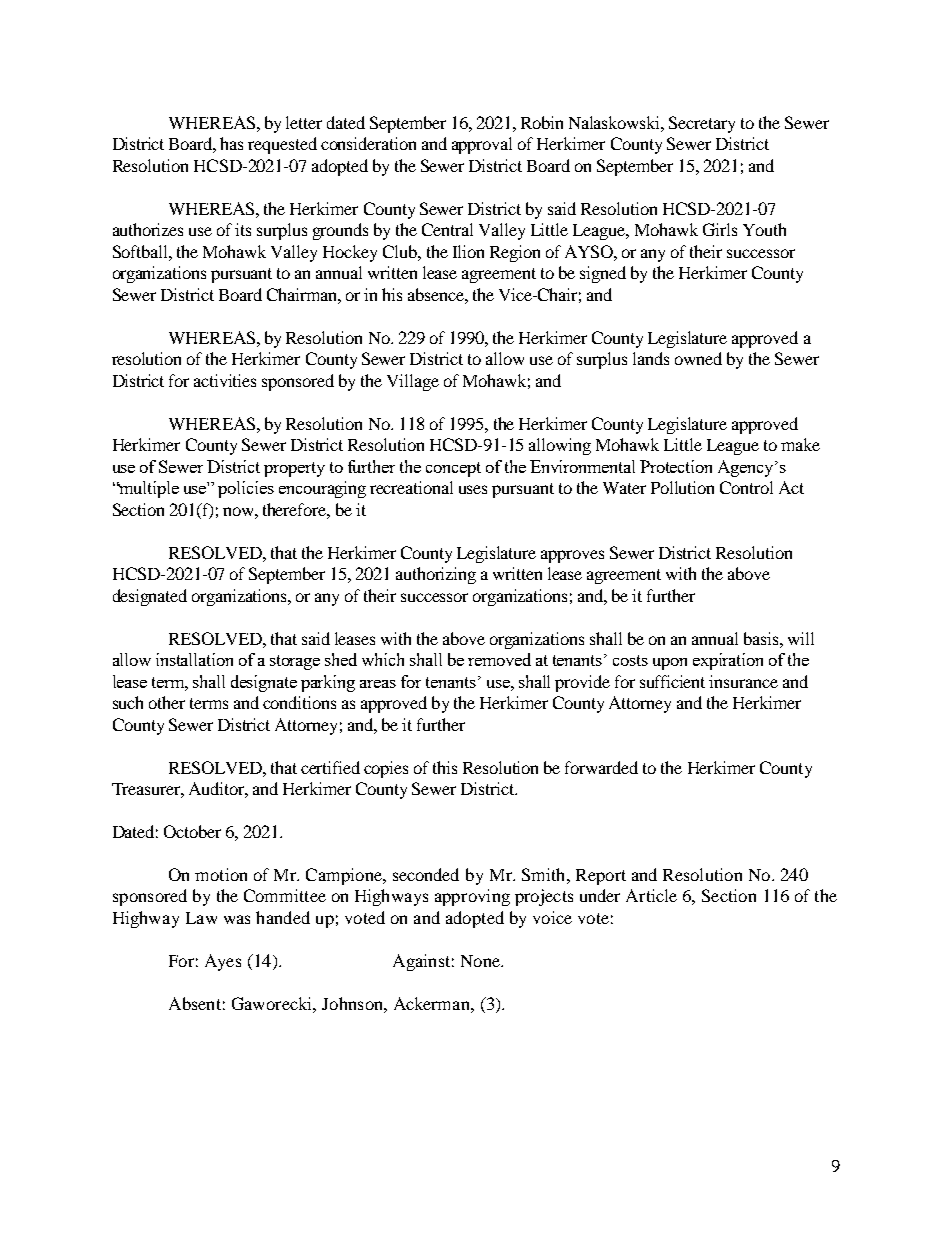  I want to click on Ayes, so click(223, 962).
